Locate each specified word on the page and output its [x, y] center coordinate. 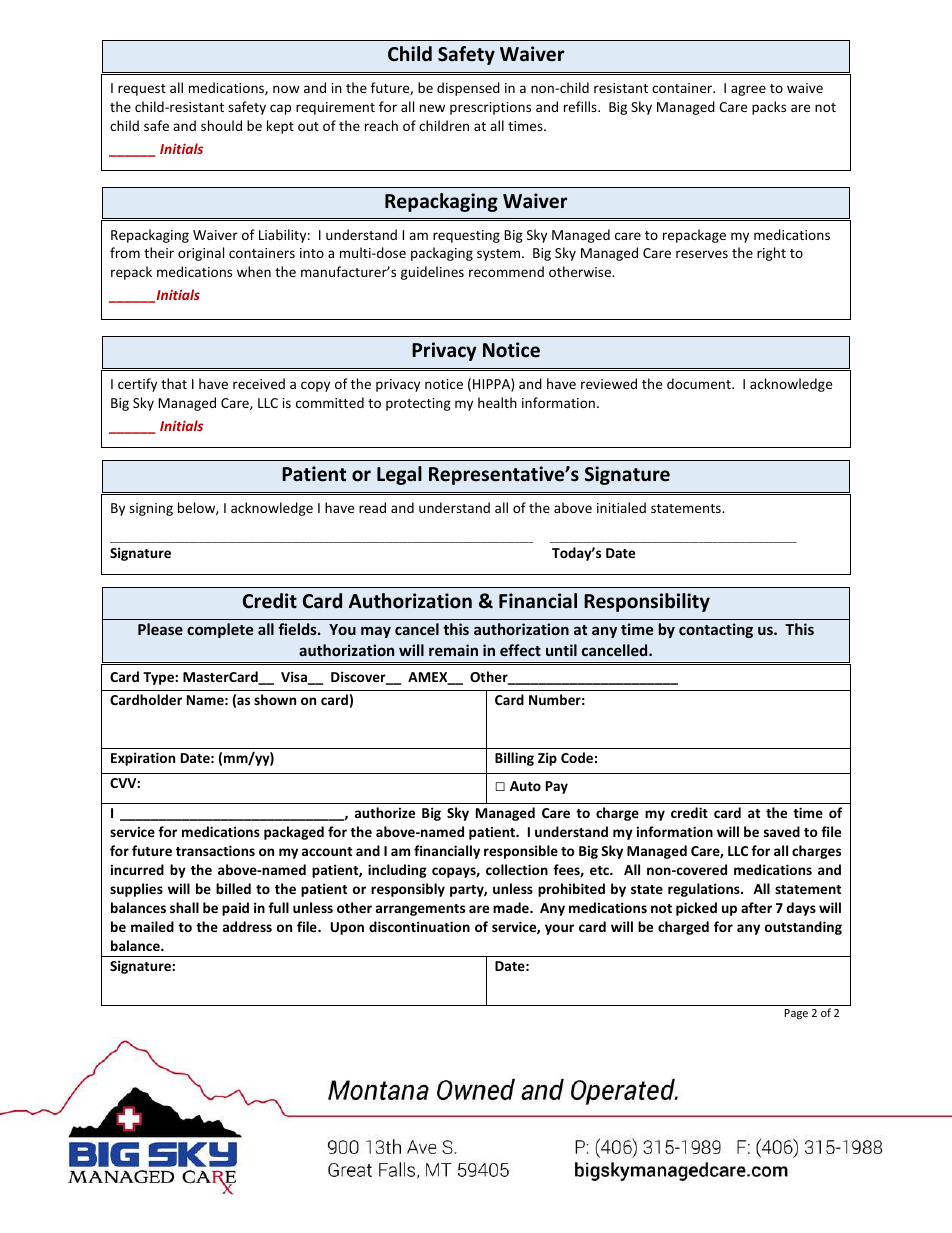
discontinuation [419, 926]
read [372, 507]
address [247, 926]
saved [782, 831]
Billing [514, 759]
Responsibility [647, 602]
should [221, 125]
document [700, 383]
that [174, 383]
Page [796, 1014]
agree [748, 90]
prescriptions [490, 108]
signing [151, 509]
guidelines [432, 273]
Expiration [143, 759]
